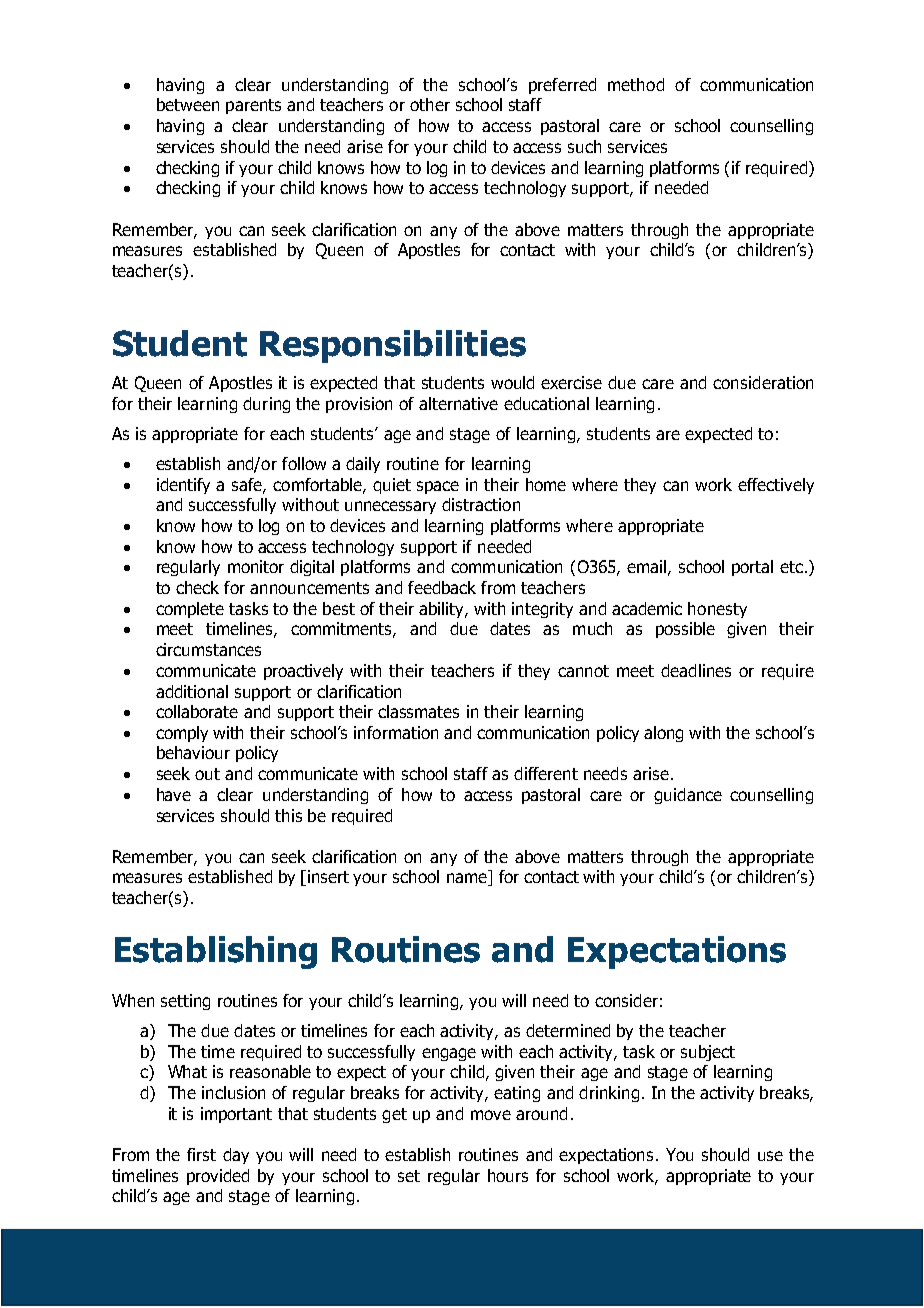 This document has height=1308, width=924. I want to click on move, so click(491, 1115).
